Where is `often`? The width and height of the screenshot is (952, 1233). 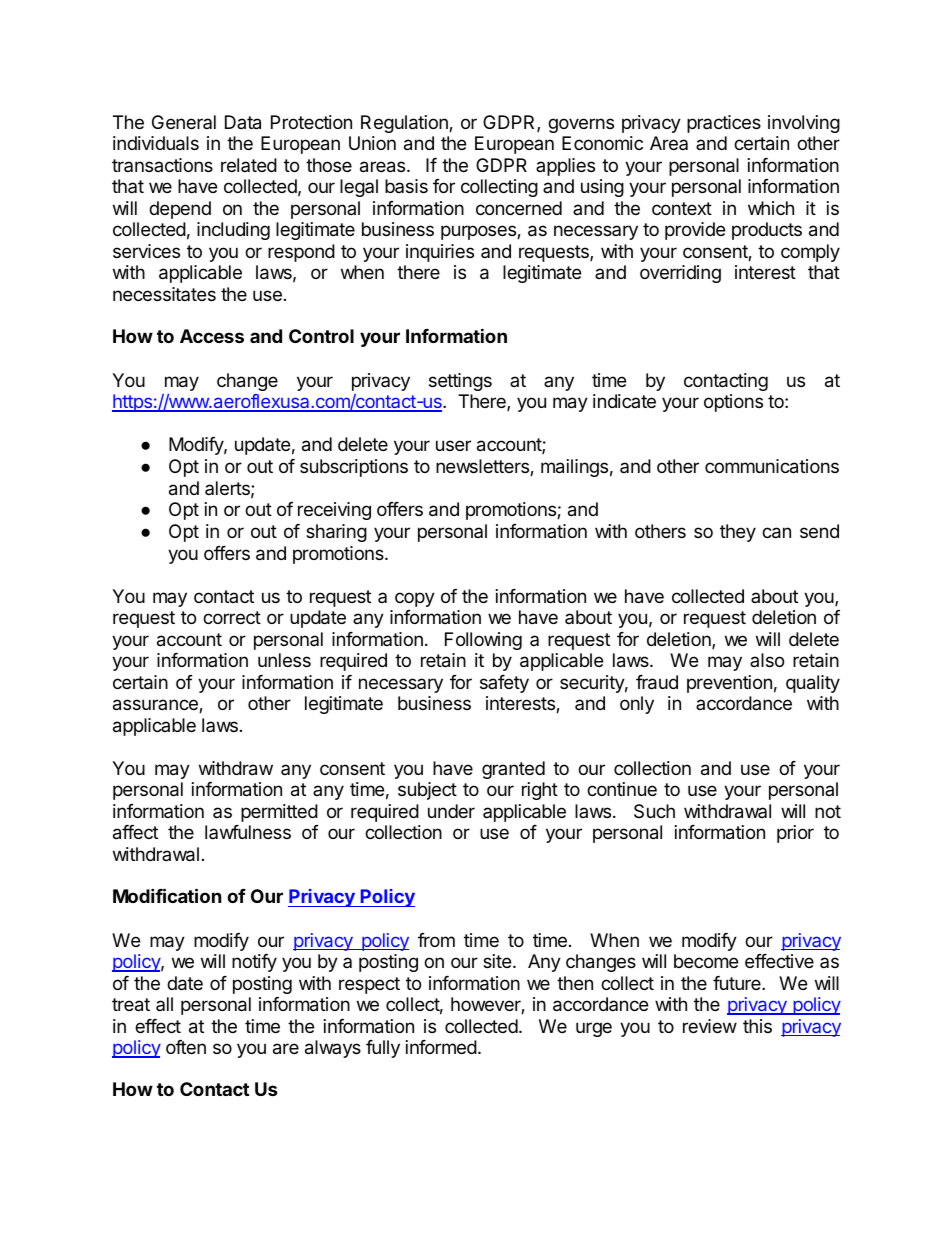 often is located at coordinates (186, 1047).
